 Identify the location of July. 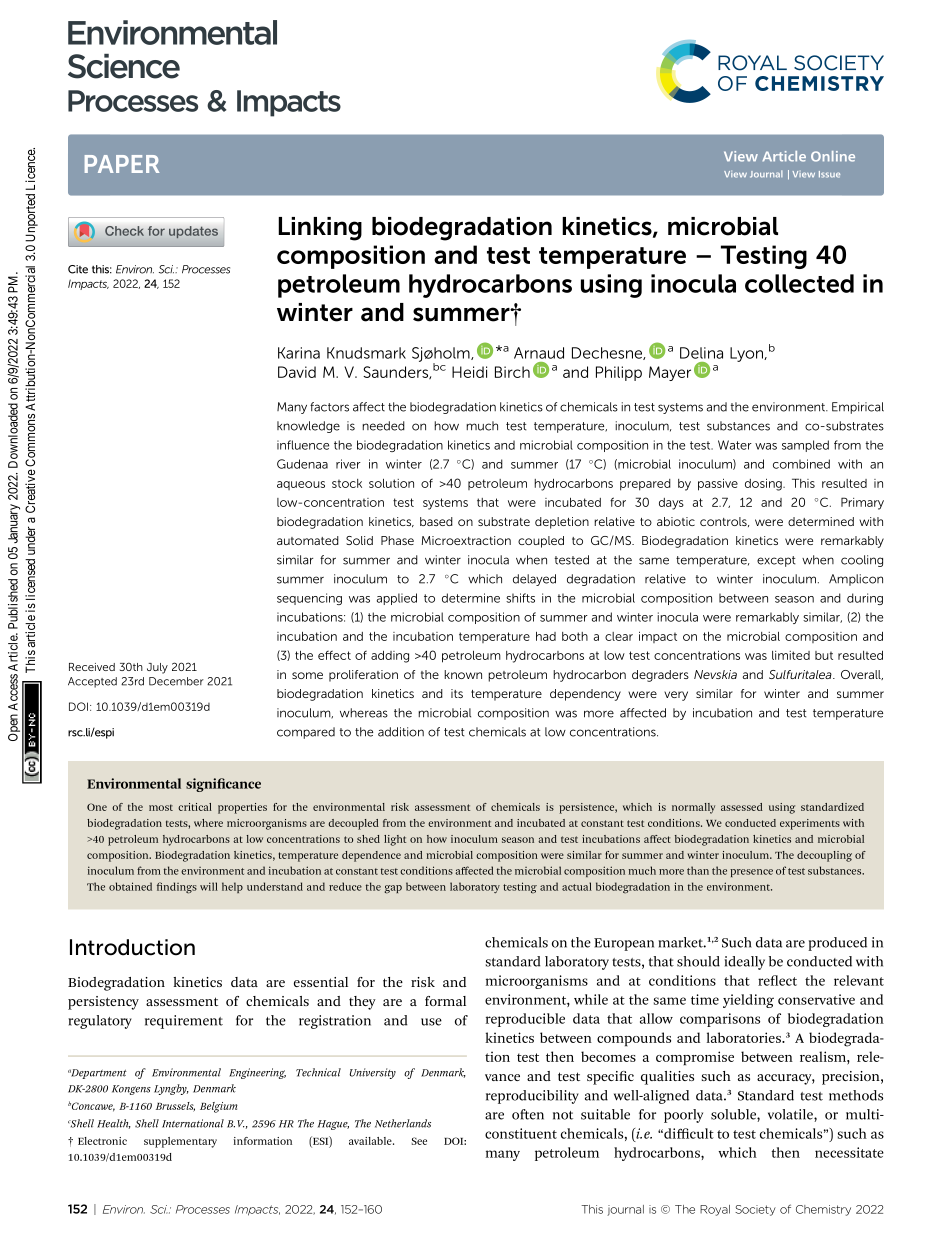
(157, 668).
